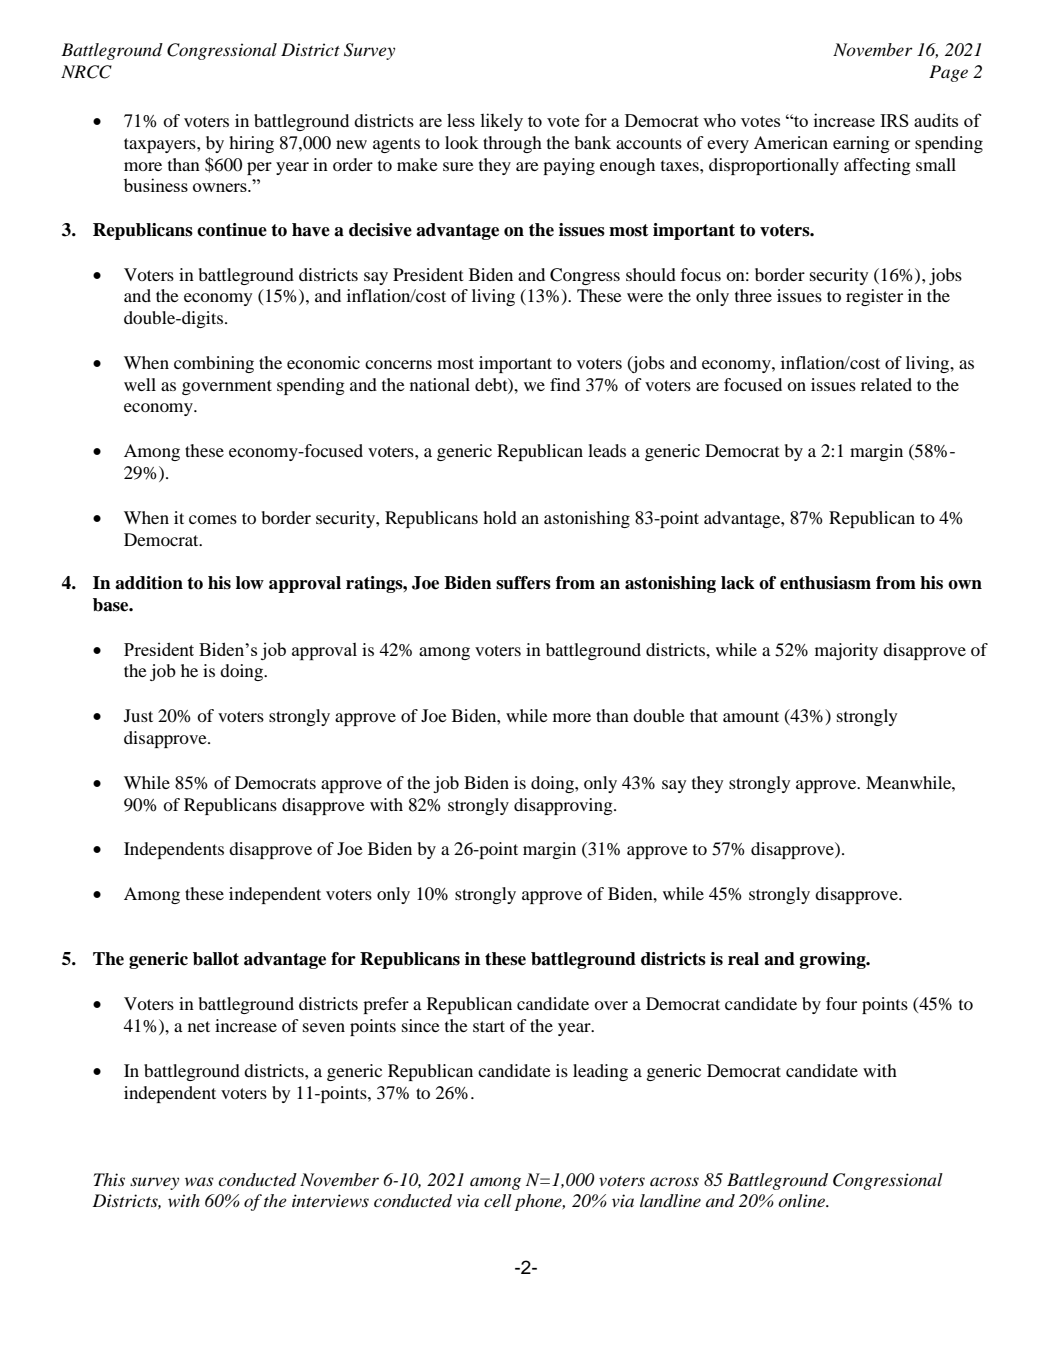 Image resolution: width=1052 pixels, height=1361 pixels. What do you see at coordinates (565, 384) in the screenshot?
I see `find` at bounding box center [565, 384].
